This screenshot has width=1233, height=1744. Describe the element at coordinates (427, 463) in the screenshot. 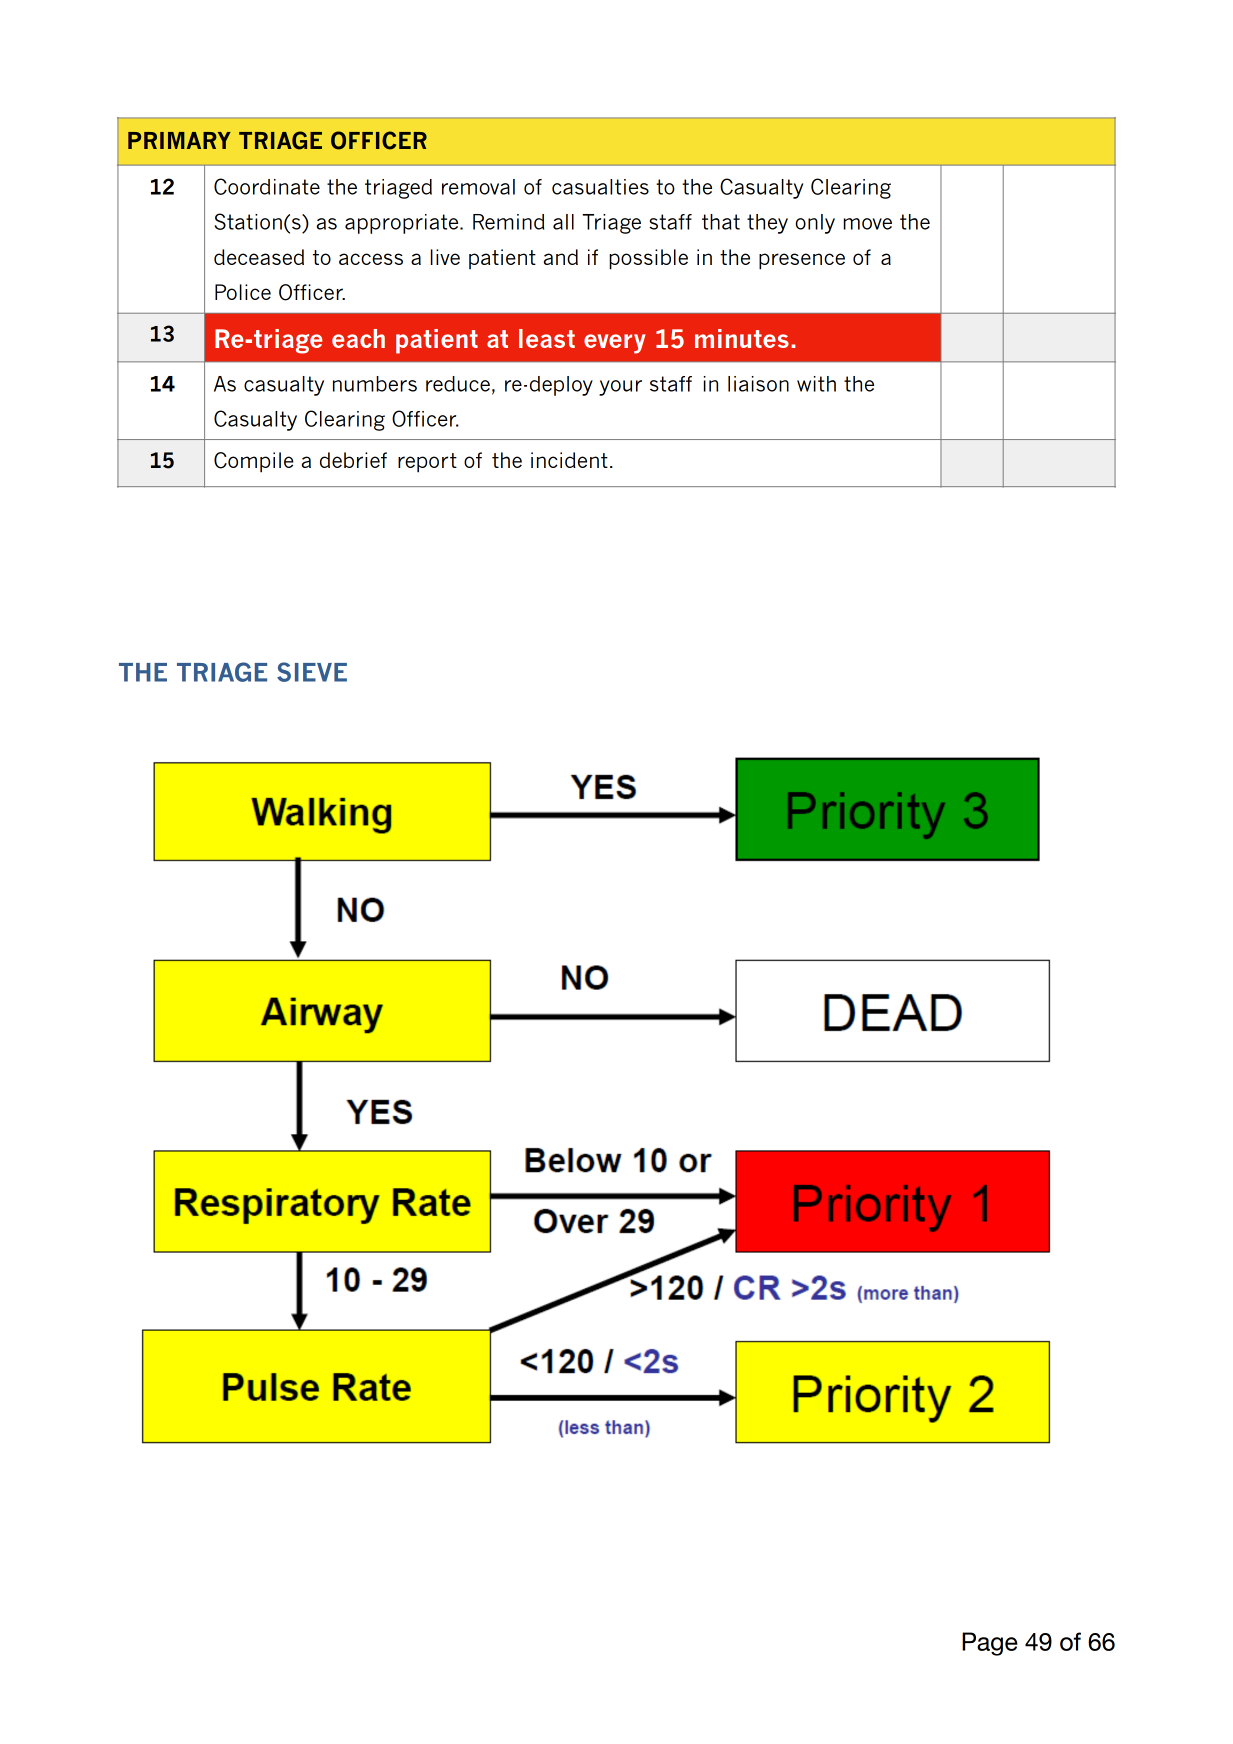

I see `report` at that location.
